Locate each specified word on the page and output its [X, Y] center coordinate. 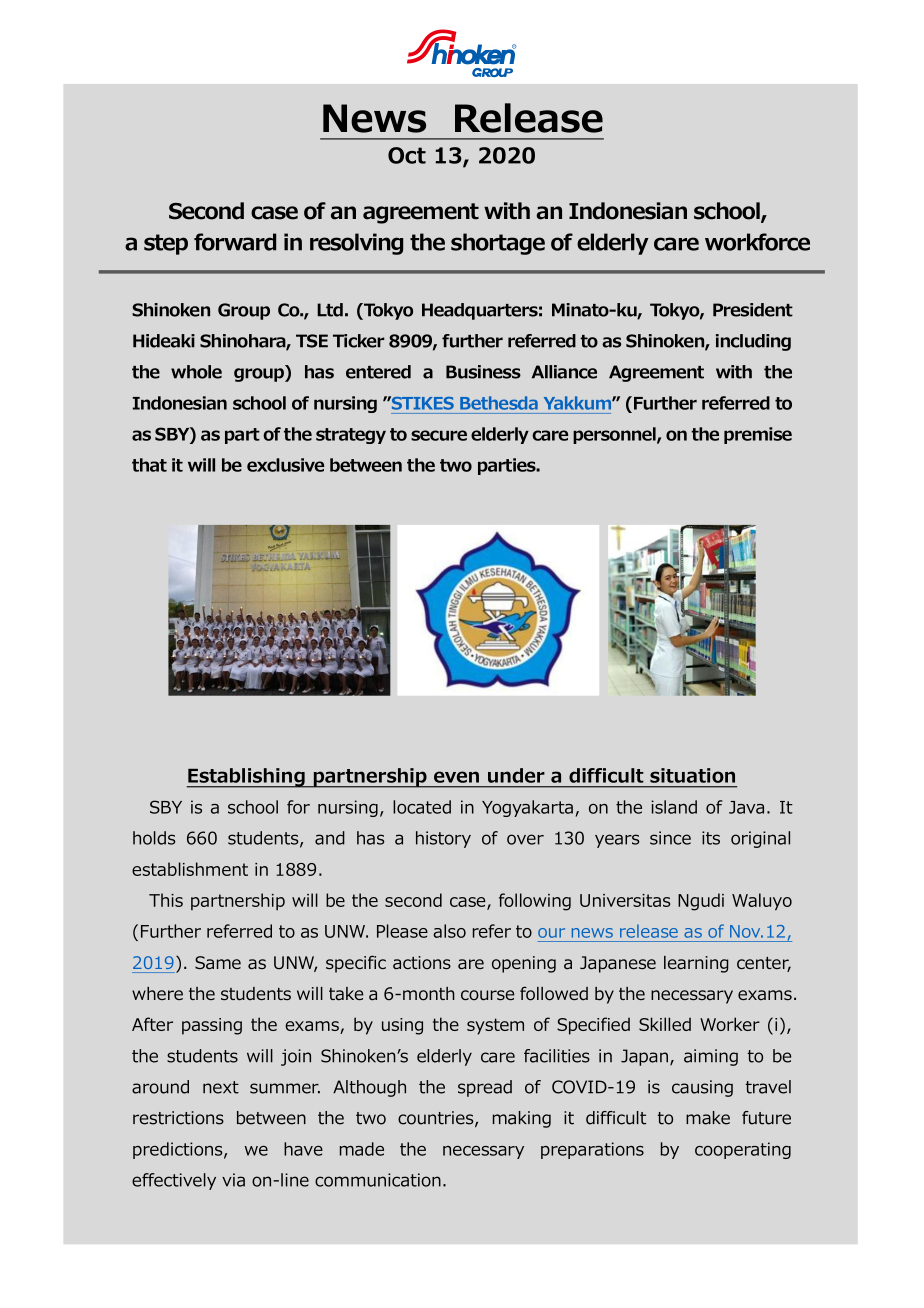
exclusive [285, 465]
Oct [407, 155]
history [443, 839]
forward [235, 242]
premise [758, 435]
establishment [190, 869]
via [233, 1180]
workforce [757, 242]
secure [439, 435]
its [711, 838]
